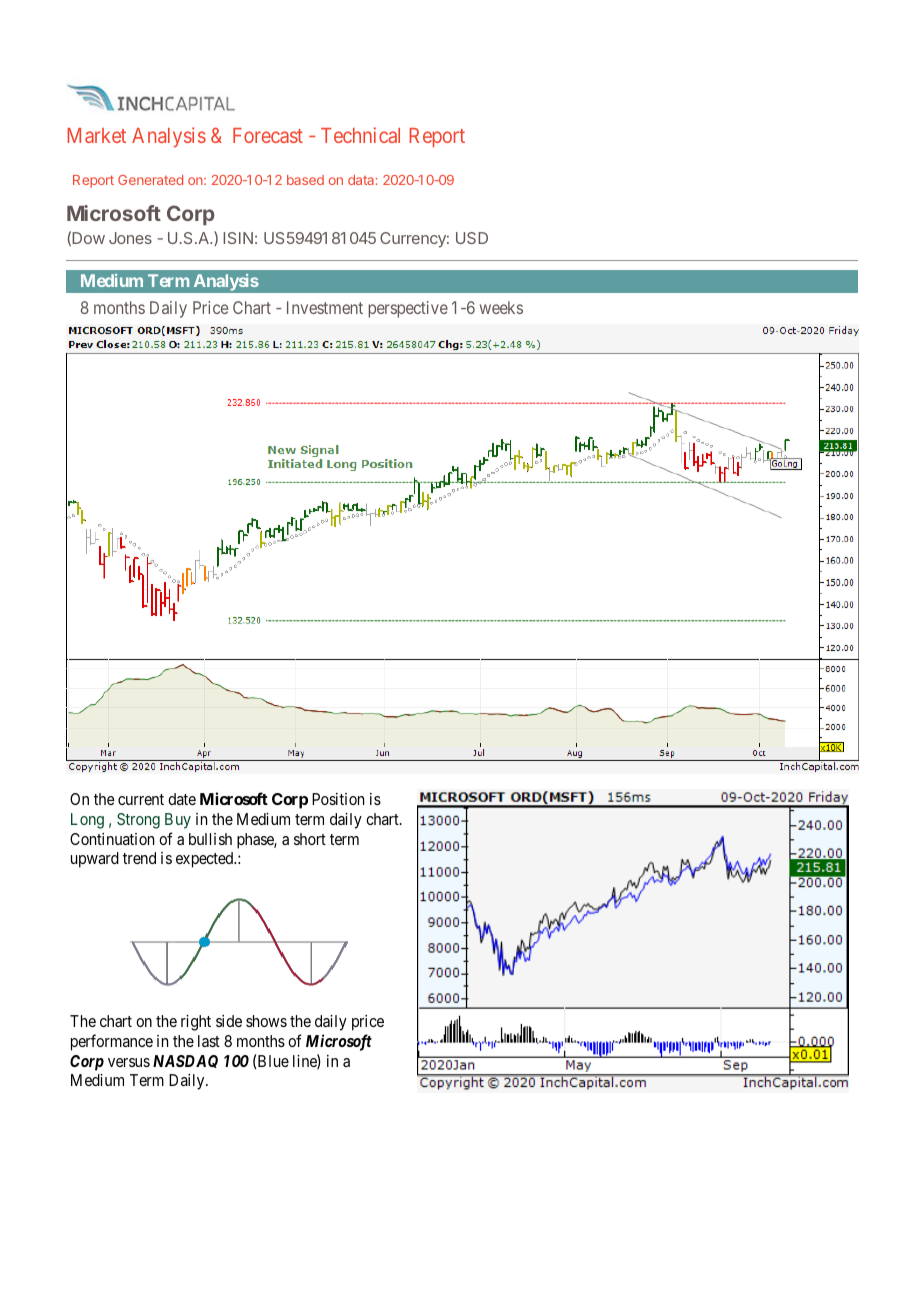  I want to click on based, so click(305, 180).
